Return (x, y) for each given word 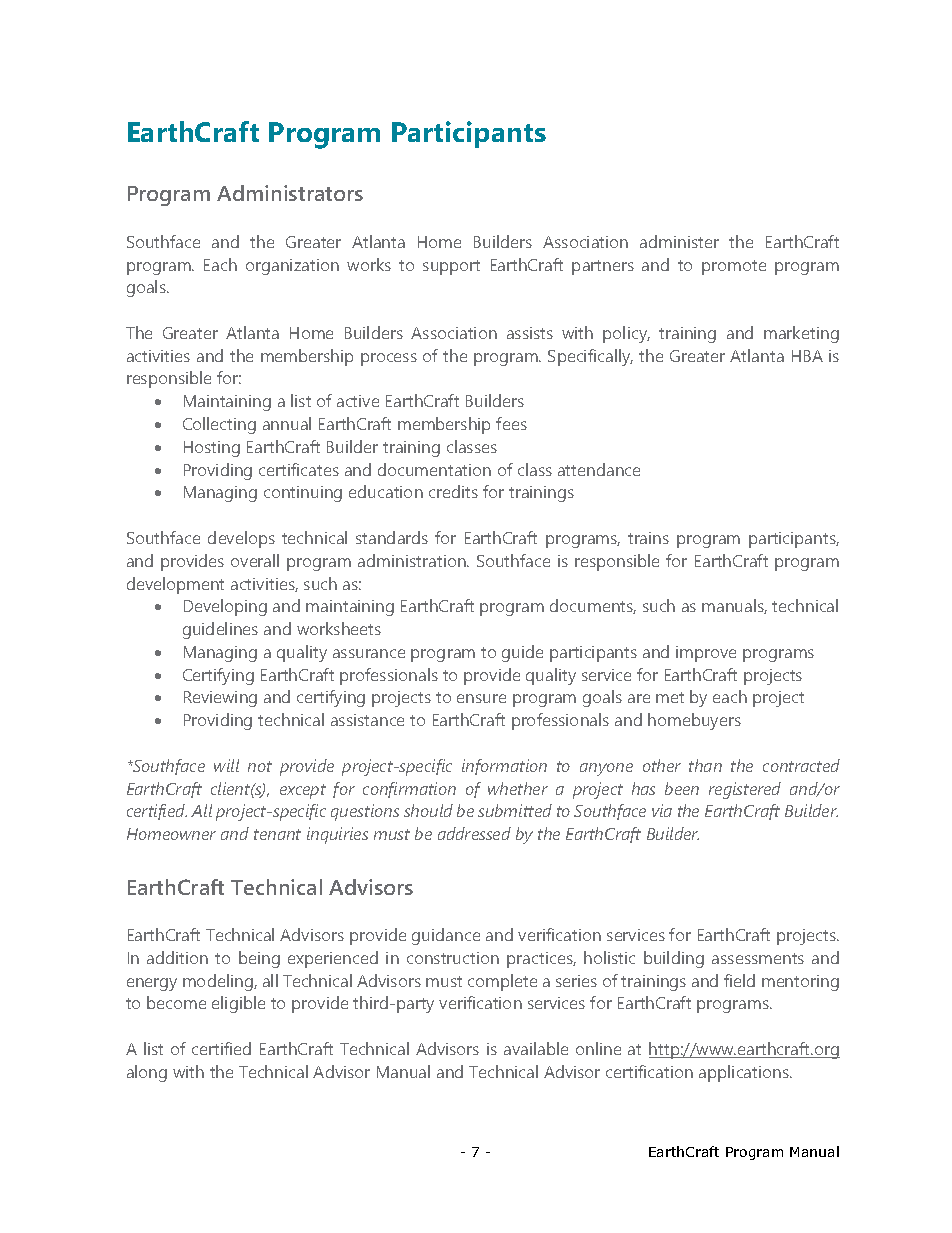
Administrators (290, 193)
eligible (238, 1004)
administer (679, 241)
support (451, 267)
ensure (481, 698)
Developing (225, 607)
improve (706, 654)
